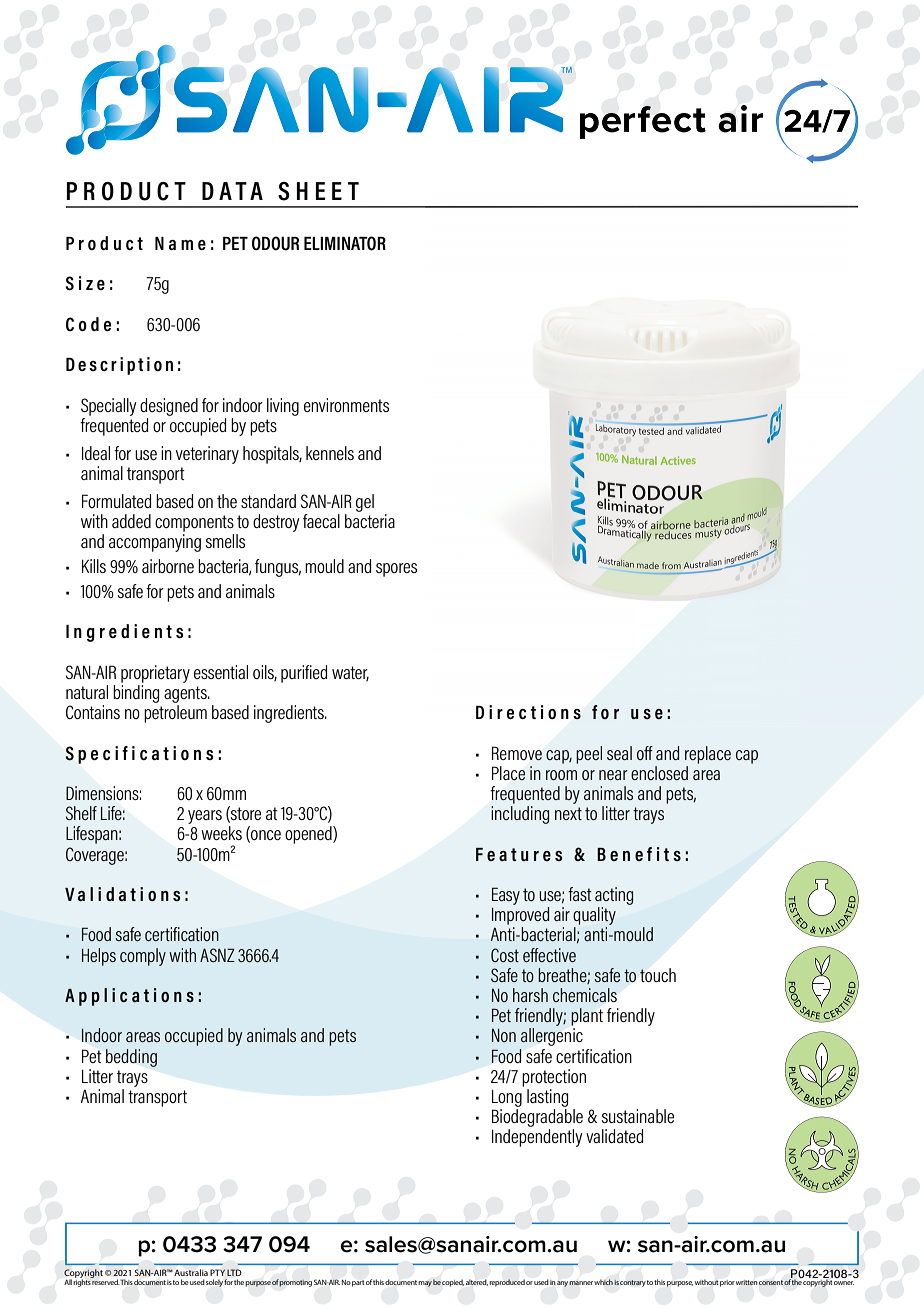 This image has width=924, height=1308. I want to click on PTY, so click(217, 1272).
